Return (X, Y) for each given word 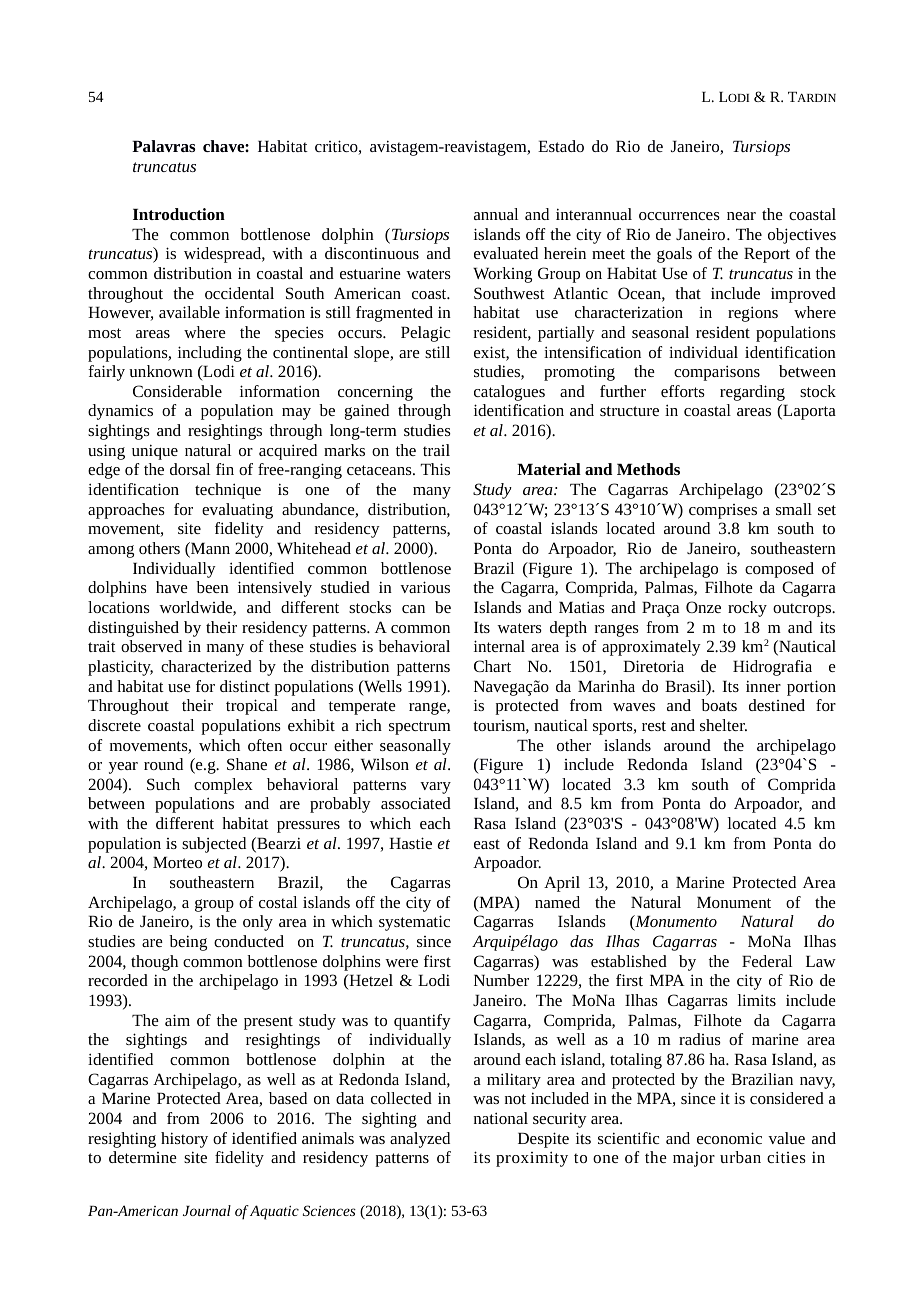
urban (740, 1157)
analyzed (420, 1140)
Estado (561, 146)
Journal (207, 1210)
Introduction (179, 214)
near (741, 216)
